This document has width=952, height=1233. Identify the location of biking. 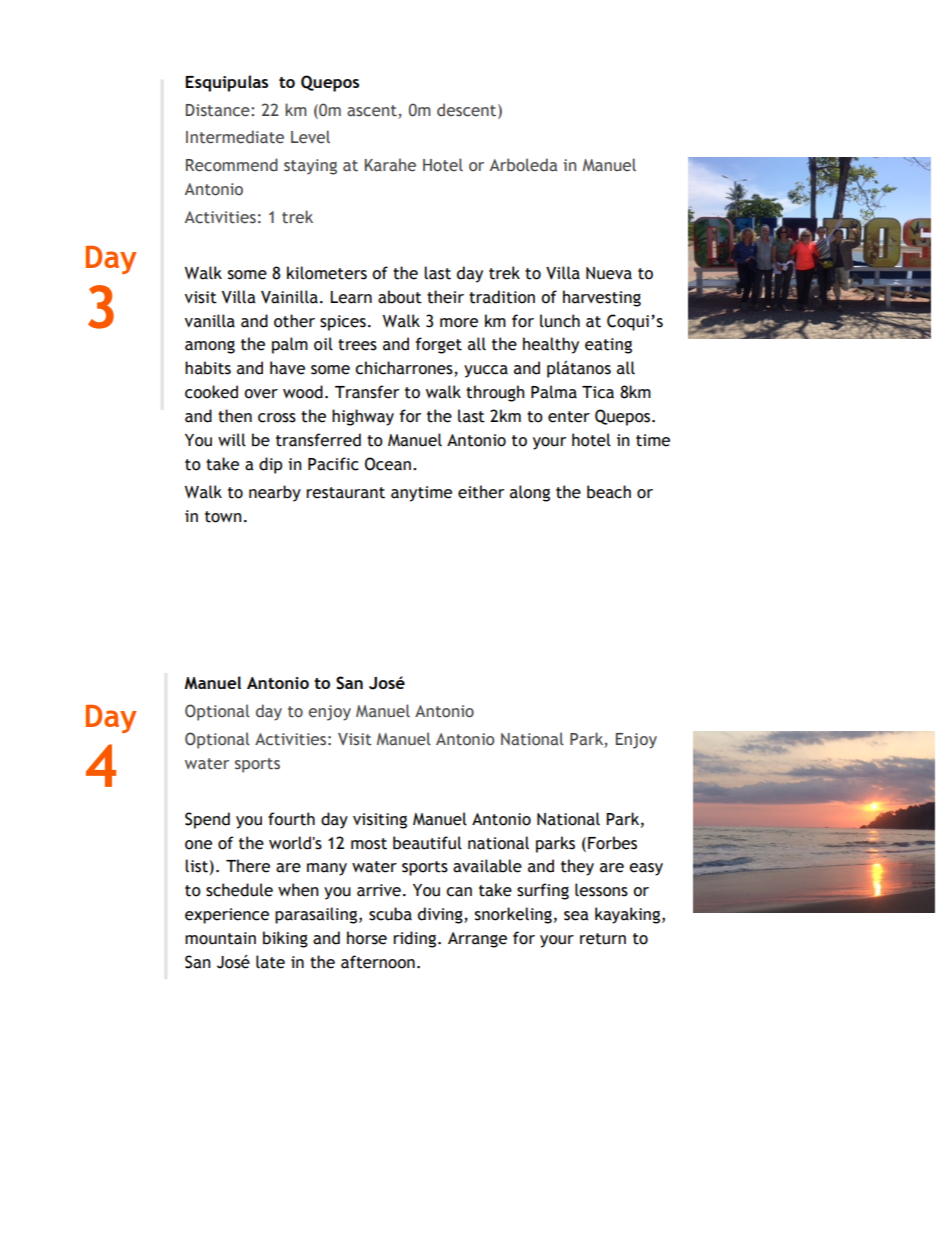
(285, 939).
